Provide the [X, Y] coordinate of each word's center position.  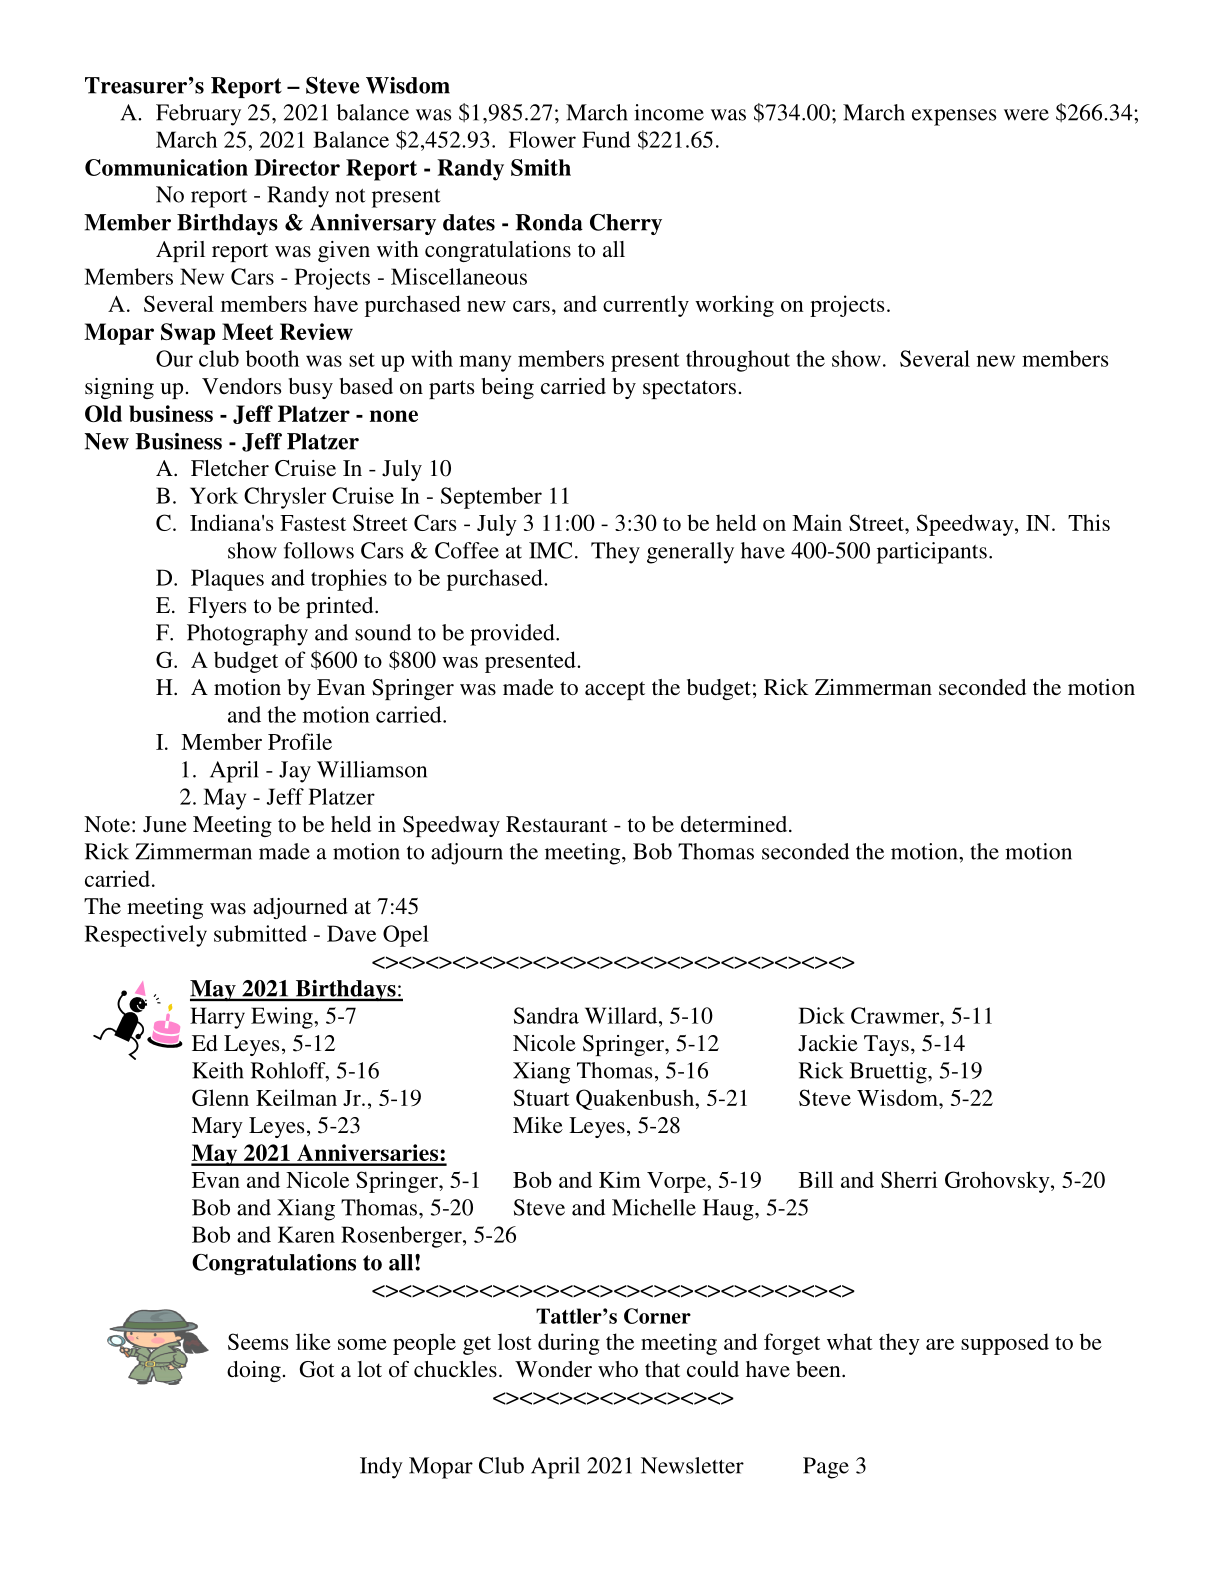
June [165, 824]
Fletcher [230, 468]
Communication [166, 167]
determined [735, 824]
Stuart [542, 1097]
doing [254, 1371]
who [618, 1369]
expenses [954, 117]
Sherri [909, 1179]
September [491, 498]
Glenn [220, 1097]
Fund [606, 139]
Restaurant [557, 824]
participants [932, 553]
